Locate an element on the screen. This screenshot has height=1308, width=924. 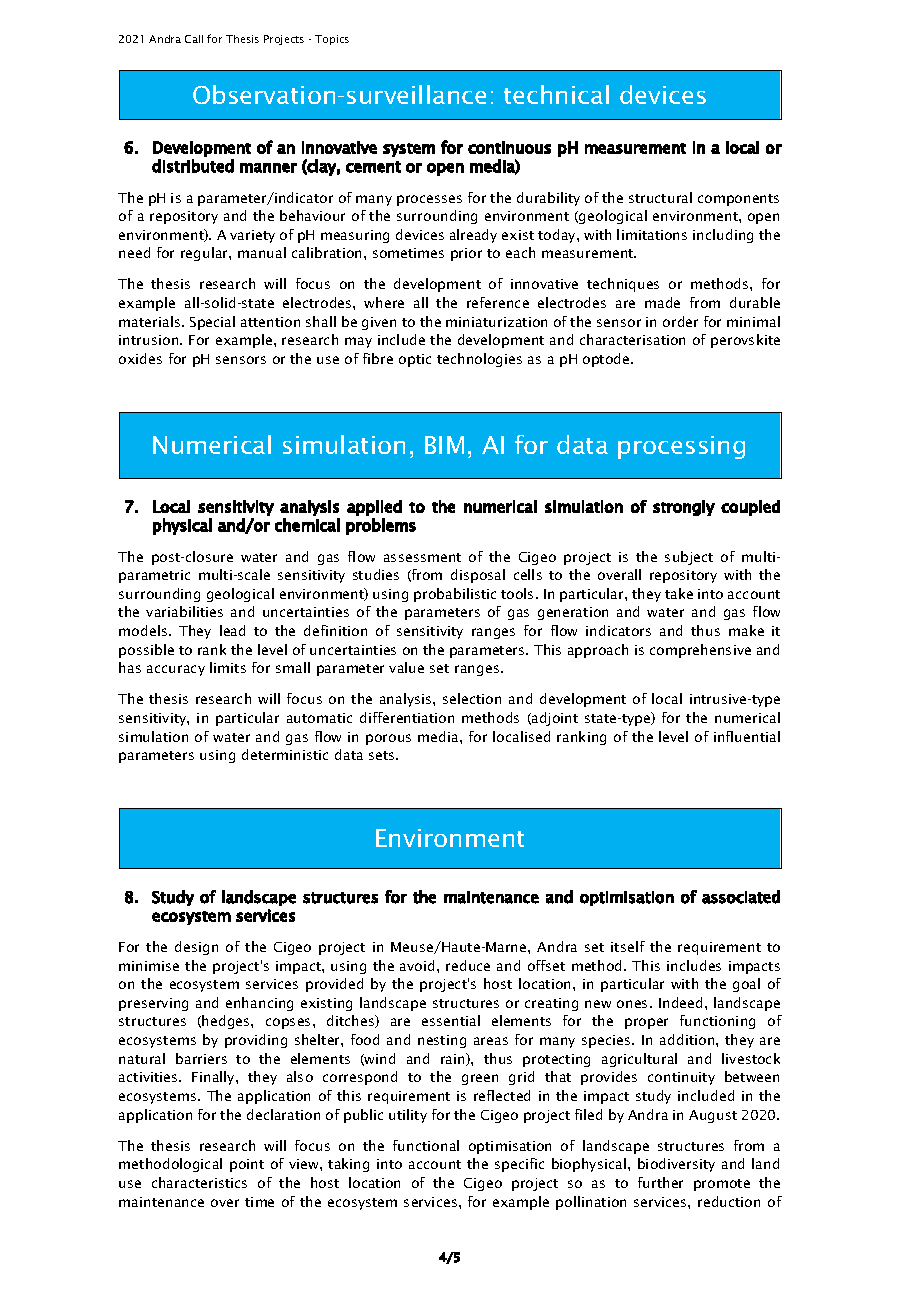
take is located at coordinates (679, 593).
